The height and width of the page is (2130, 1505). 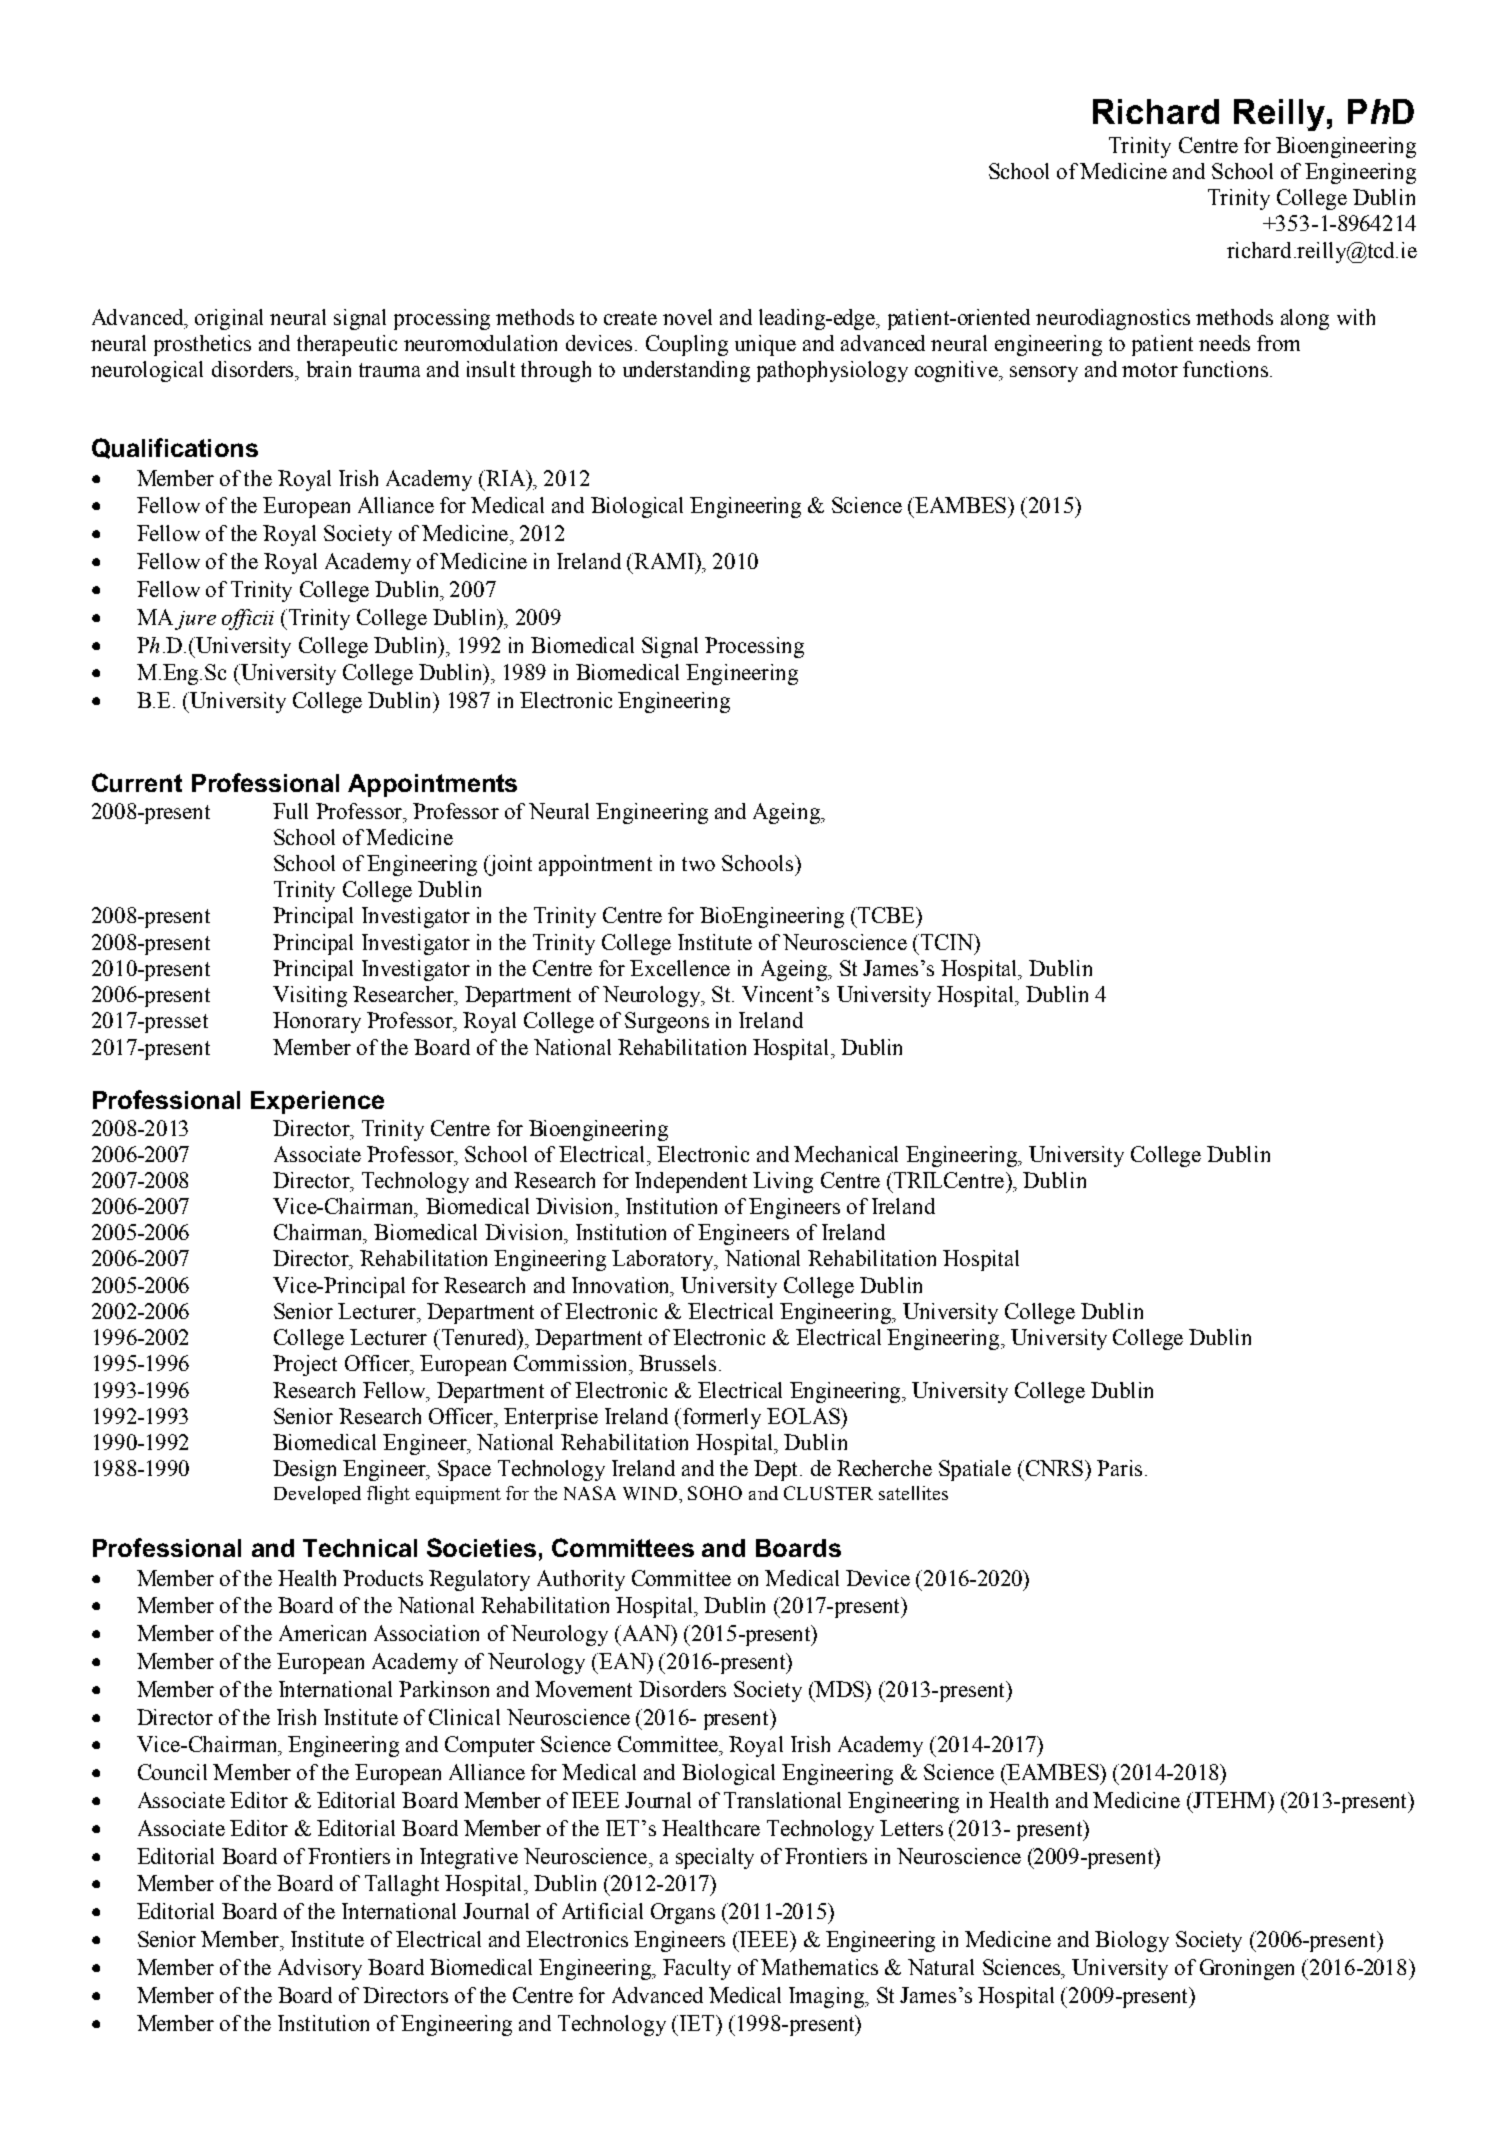 I want to click on Technical, so click(x=360, y=1548).
